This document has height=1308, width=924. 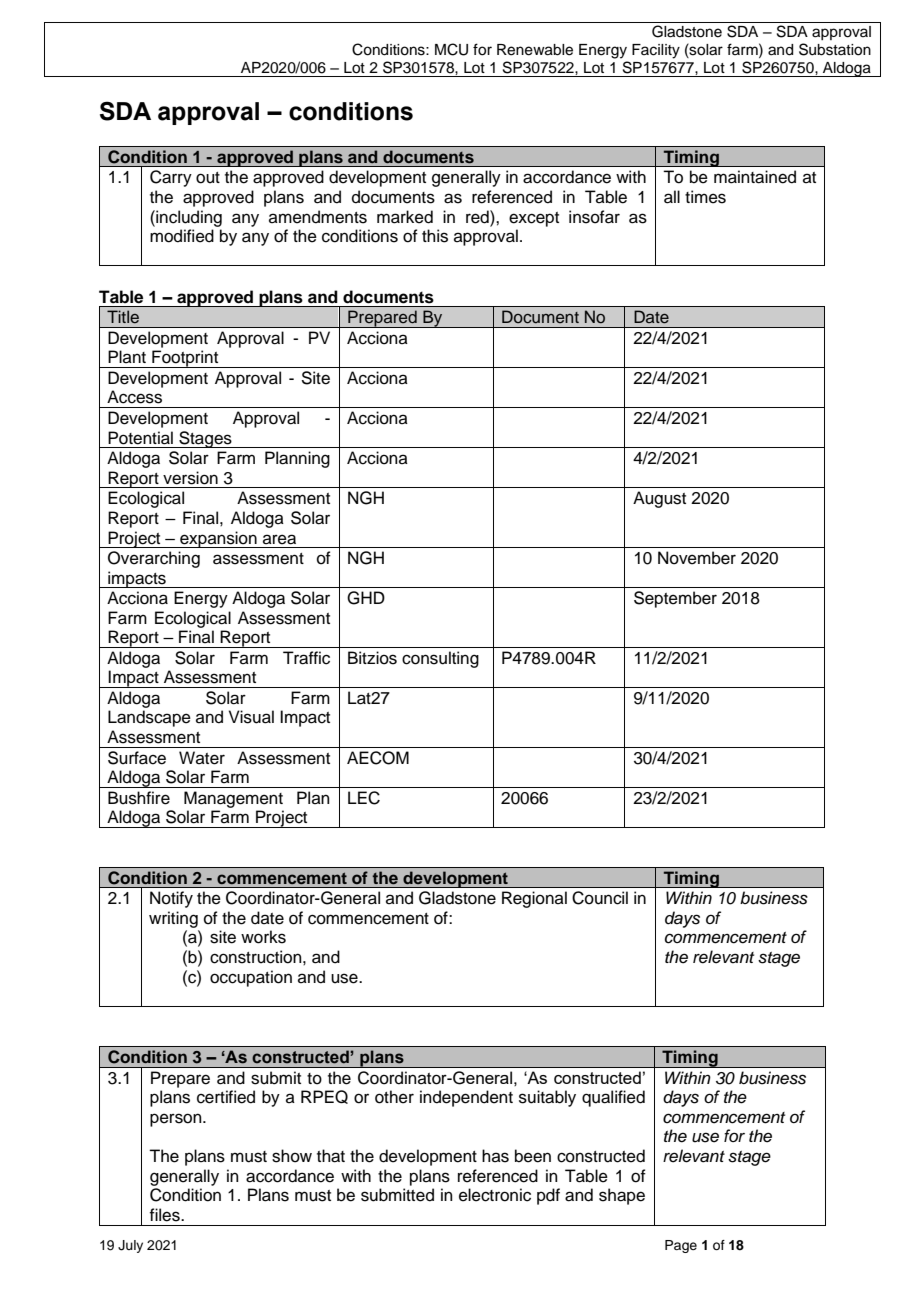 What do you see at coordinates (251, 978) in the document?
I see `occupation` at bounding box center [251, 978].
